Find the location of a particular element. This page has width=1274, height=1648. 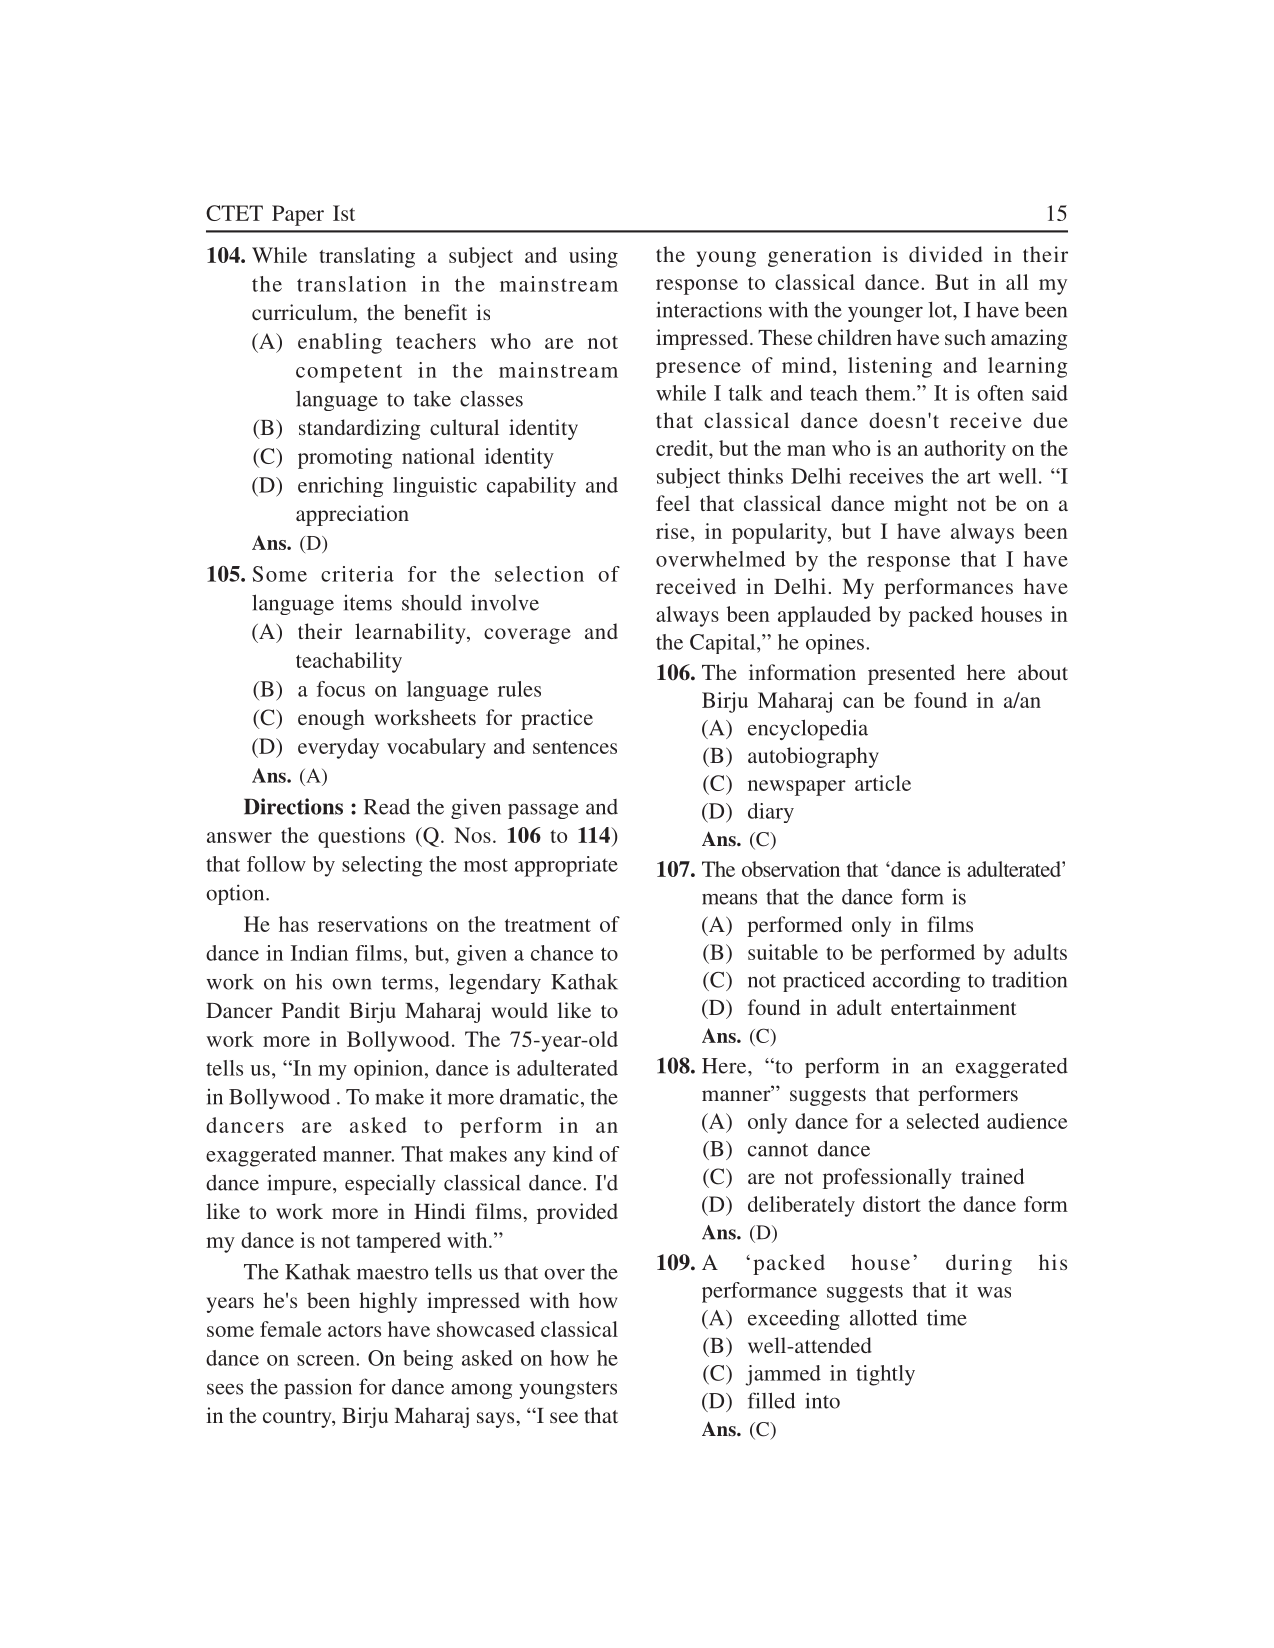

passion is located at coordinates (318, 1388).
